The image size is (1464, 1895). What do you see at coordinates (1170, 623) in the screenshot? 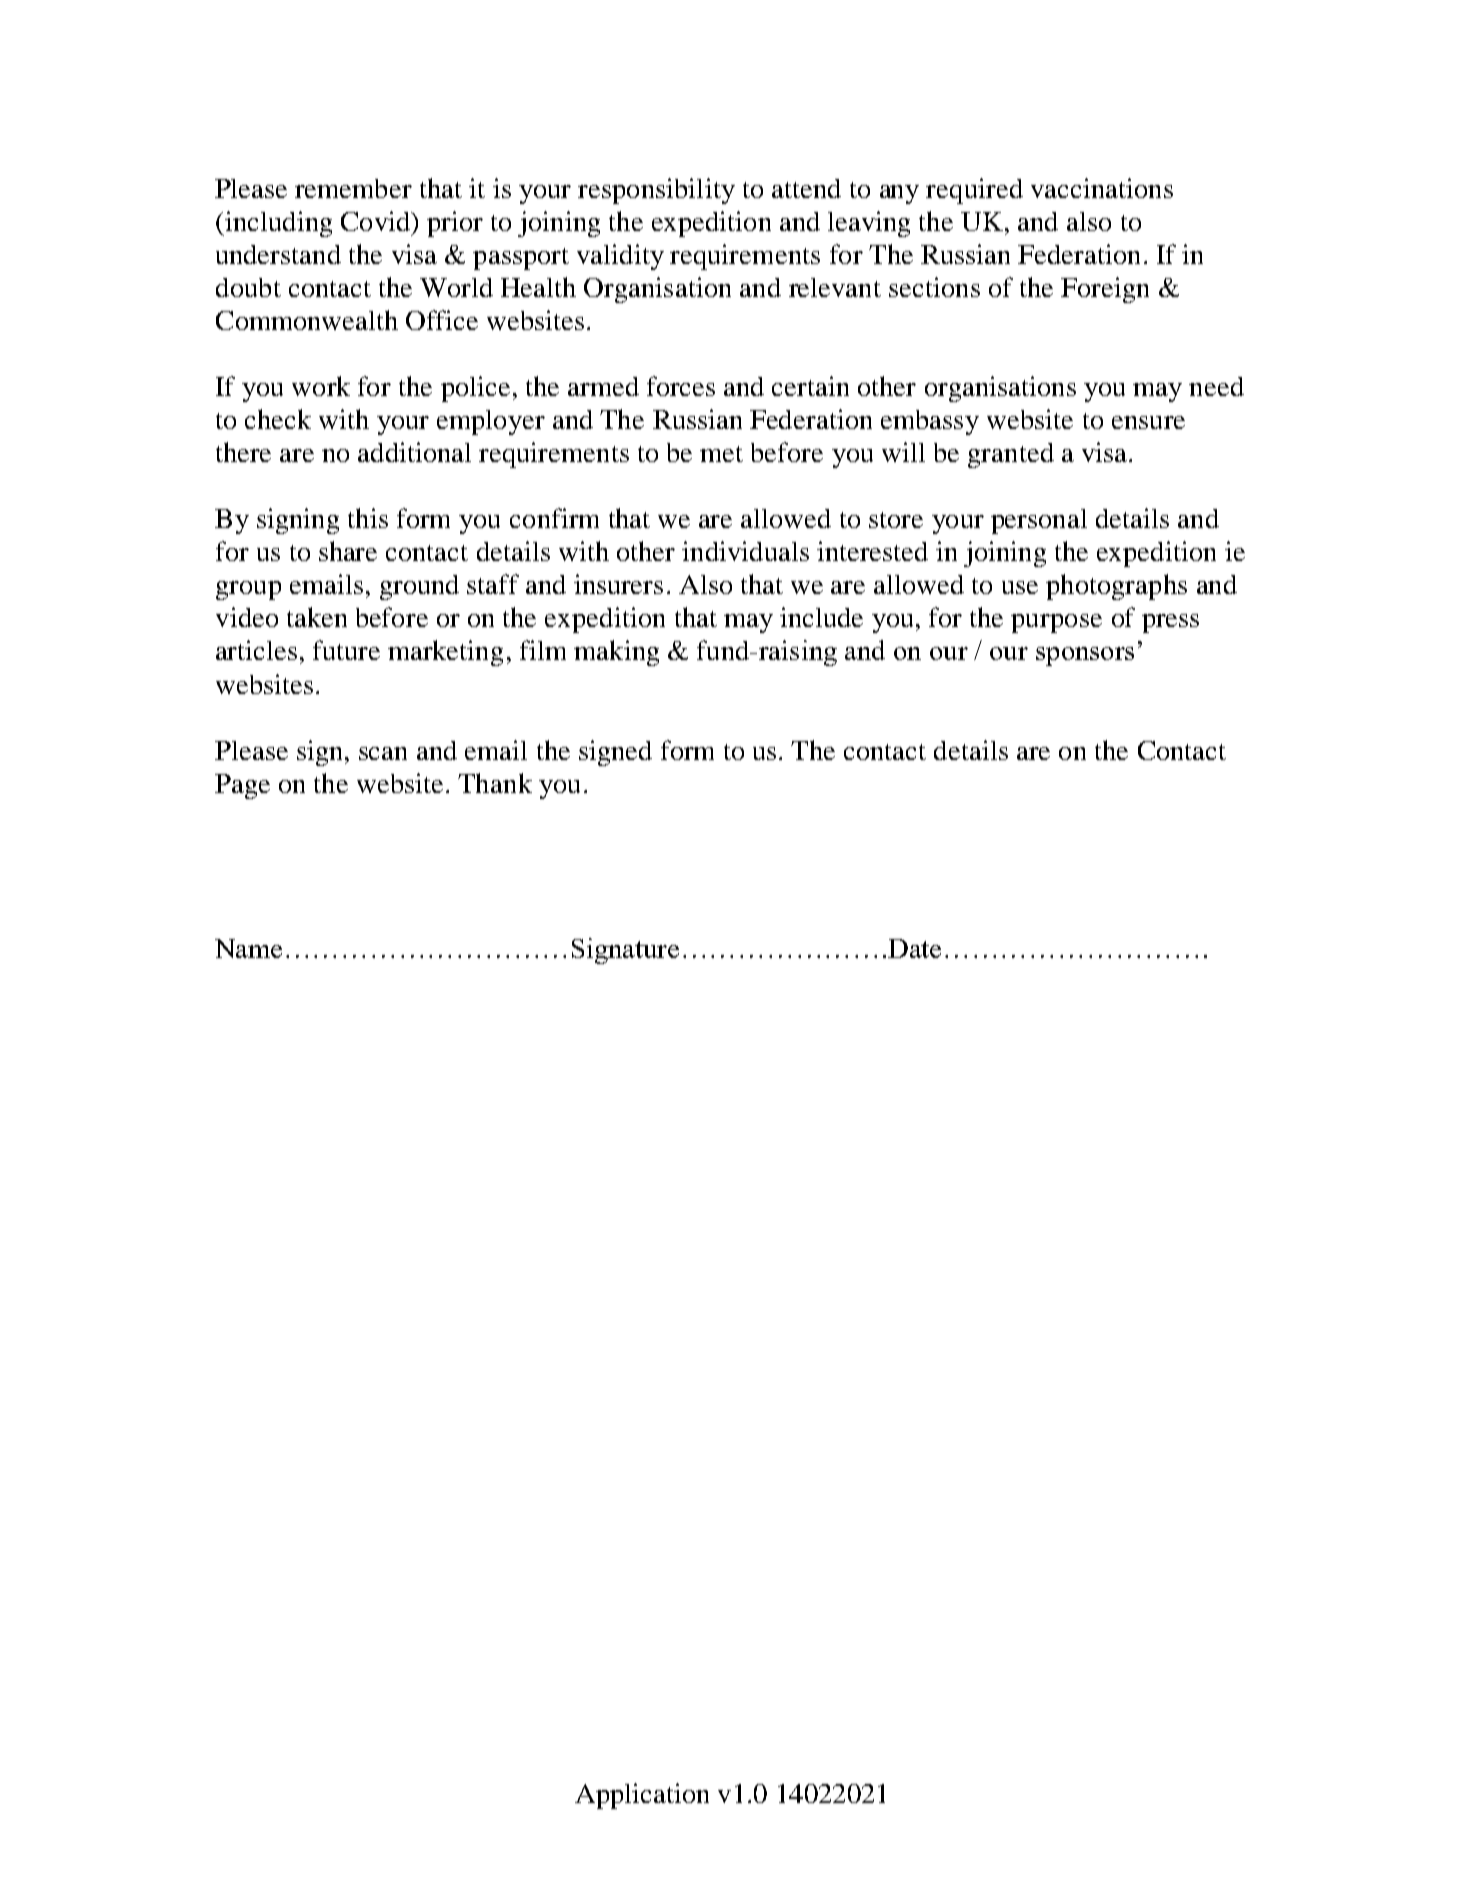
I see `press` at bounding box center [1170, 623].
